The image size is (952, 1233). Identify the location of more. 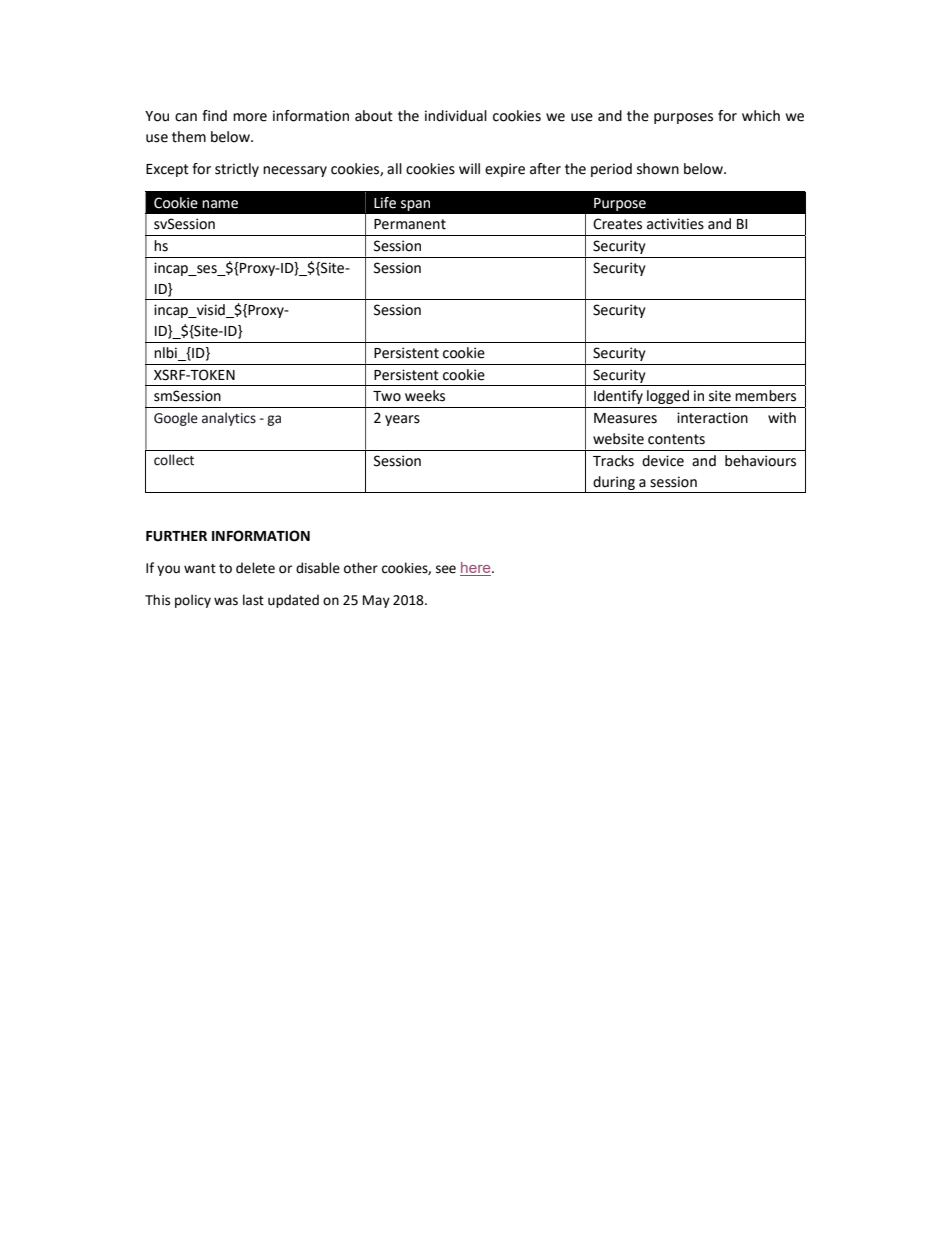
(250, 117).
